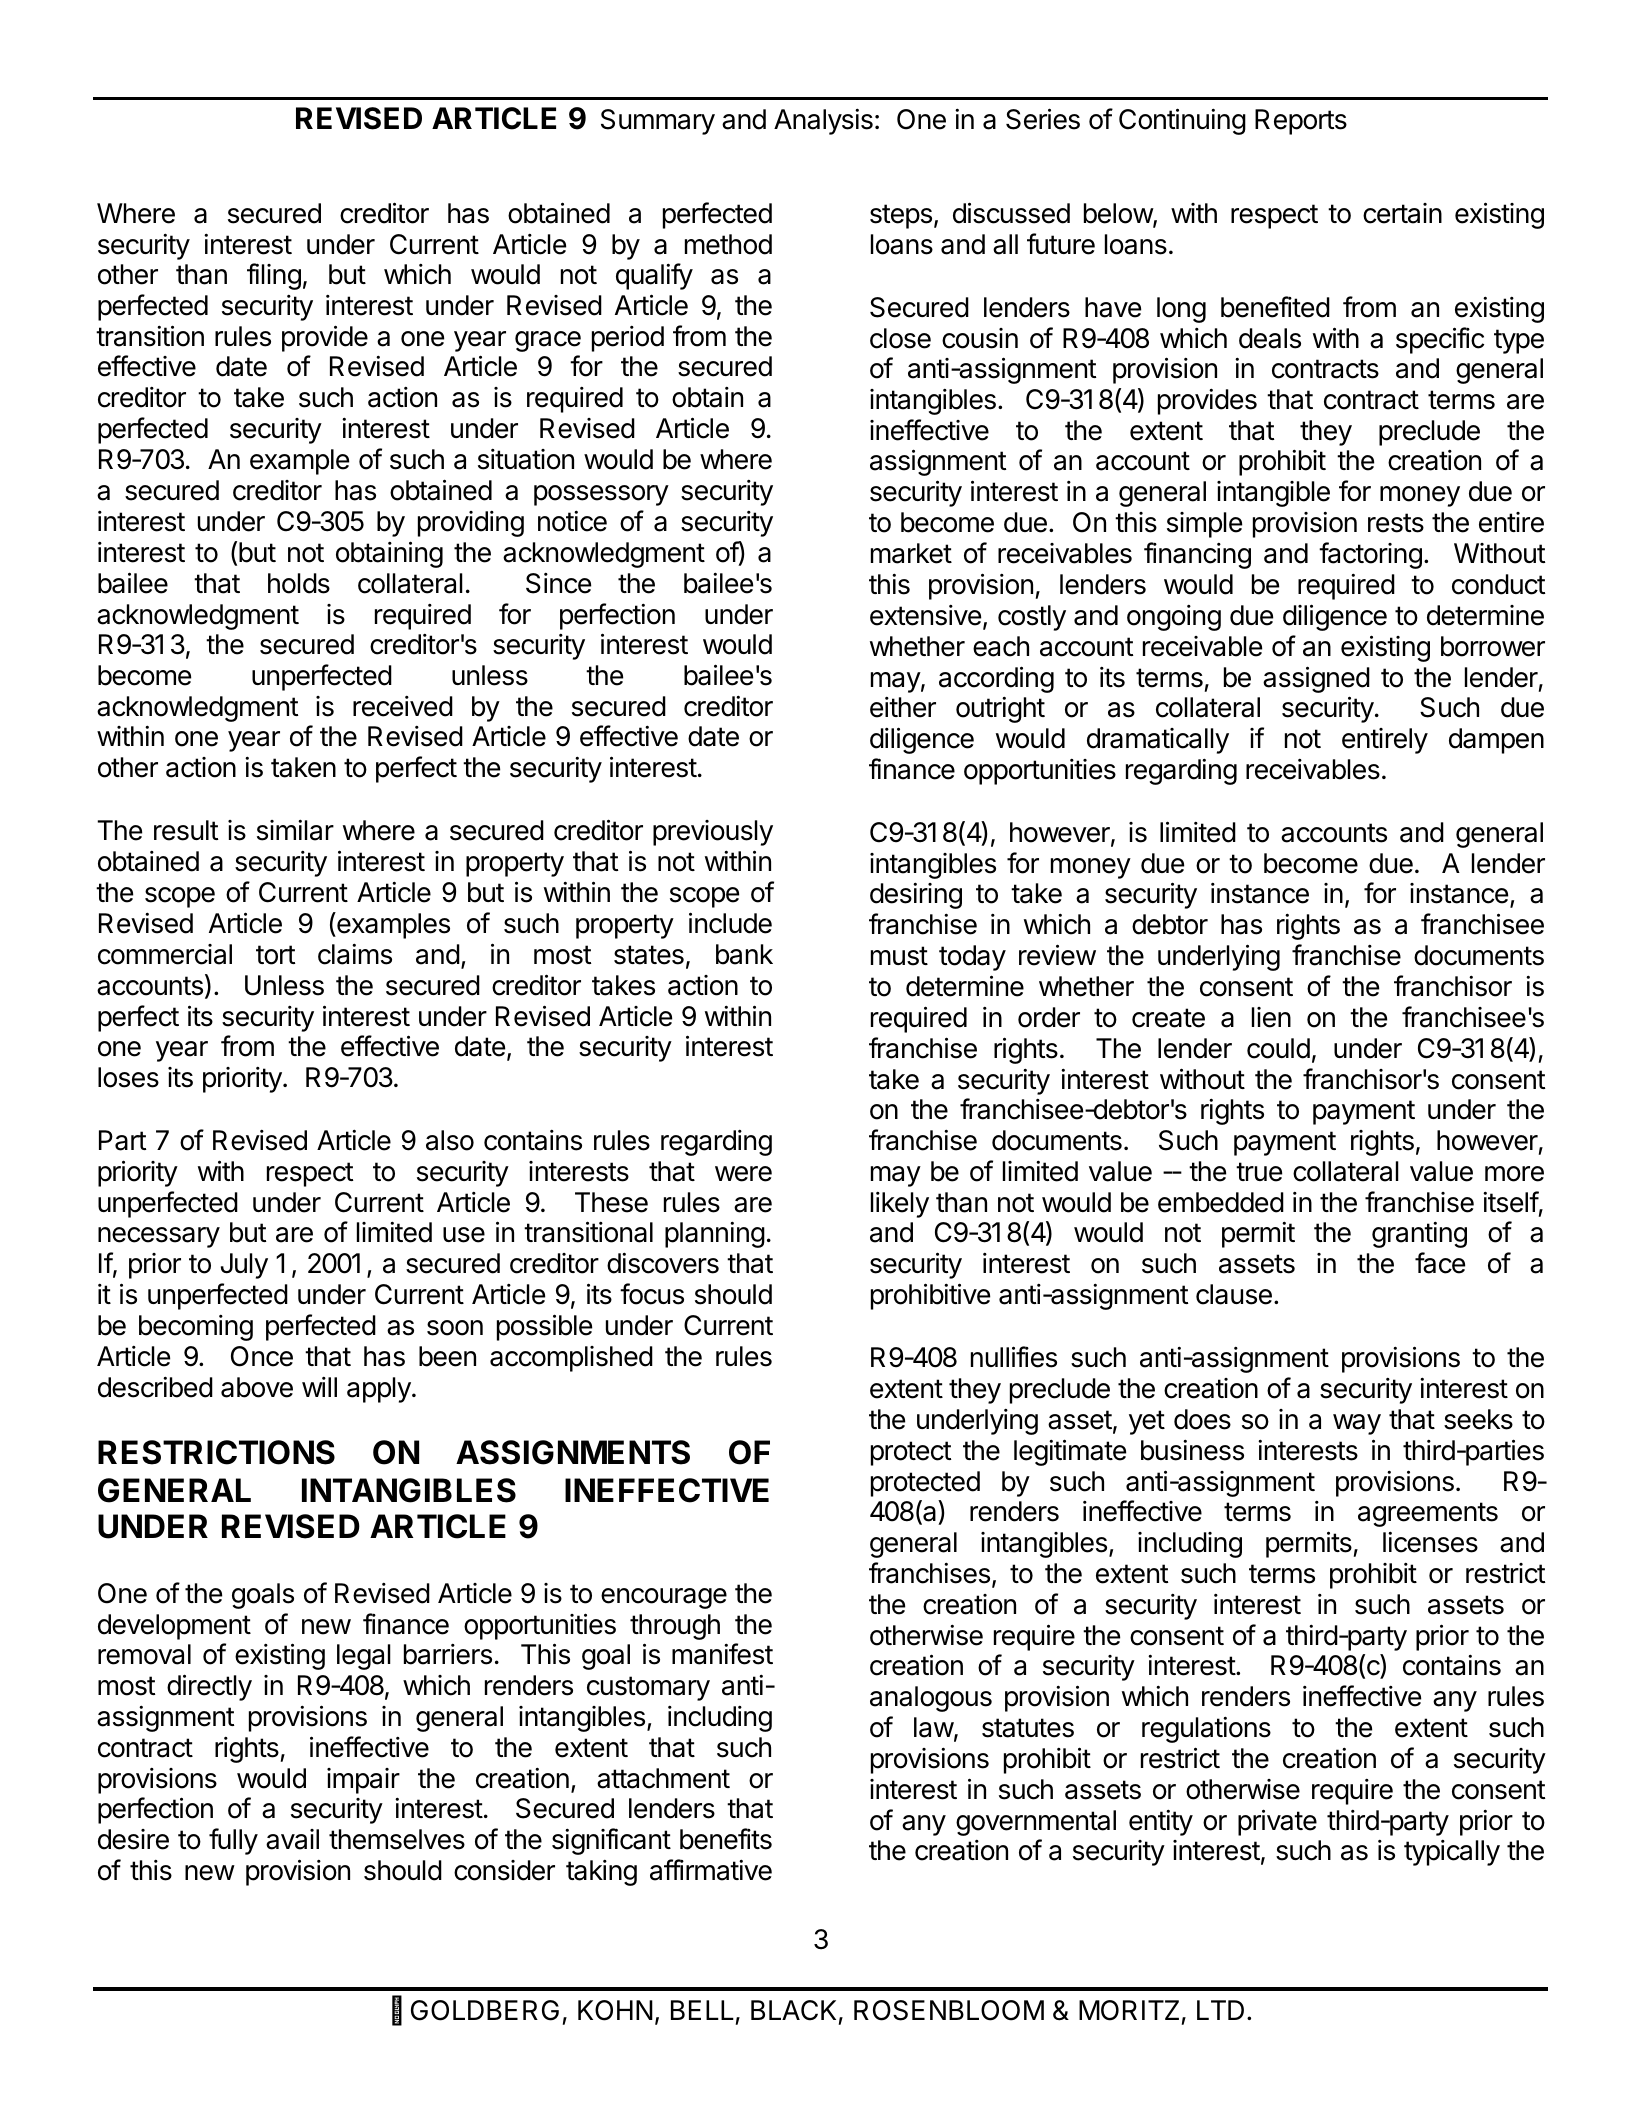  I want to click on Analysis, so click(823, 121).
